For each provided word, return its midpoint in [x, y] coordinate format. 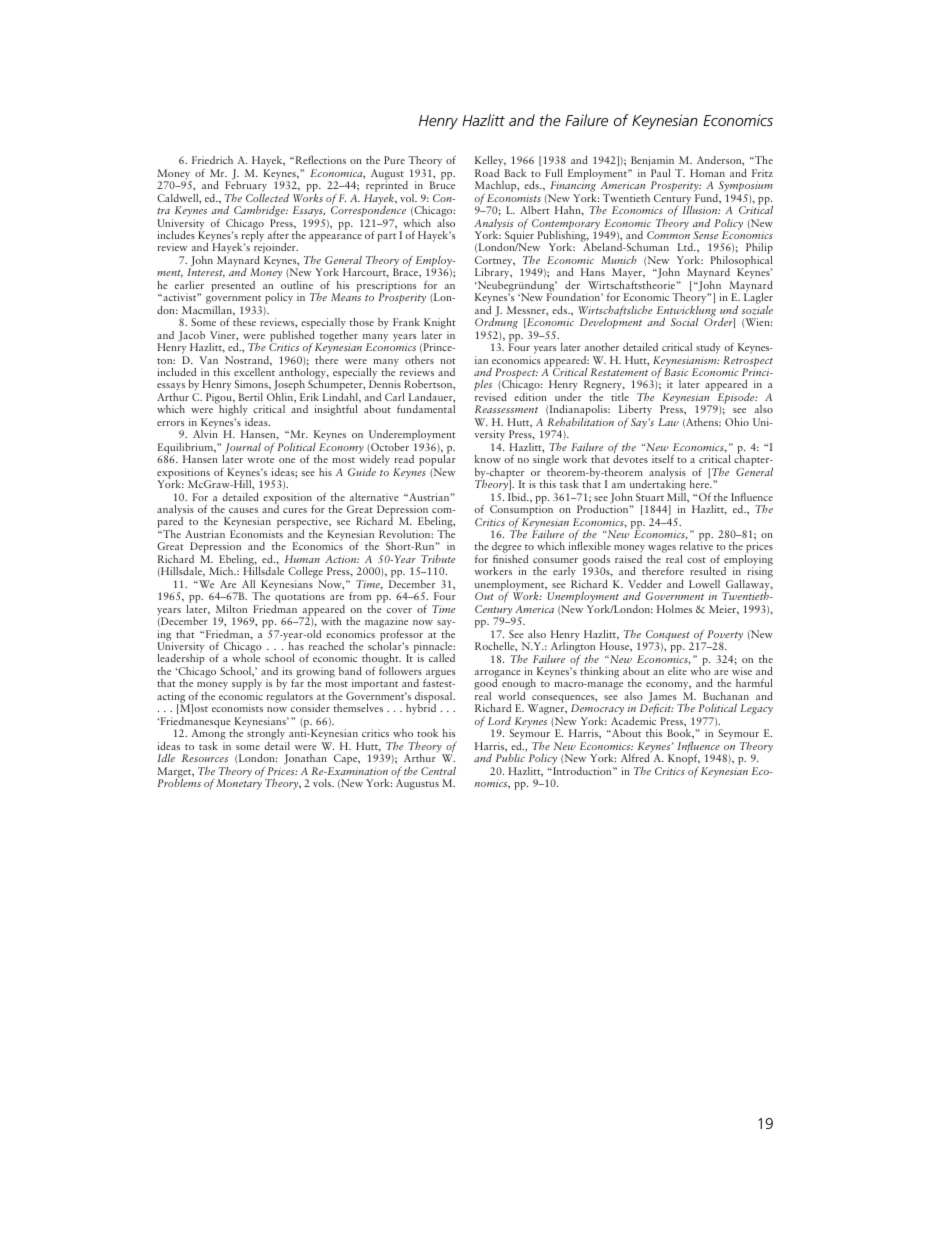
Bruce [442, 185]
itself [663, 458]
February [246, 188]
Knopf [684, 760]
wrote [260, 460]
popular [437, 461]
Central [438, 771]
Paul [660, 173]
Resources [205, 758]
